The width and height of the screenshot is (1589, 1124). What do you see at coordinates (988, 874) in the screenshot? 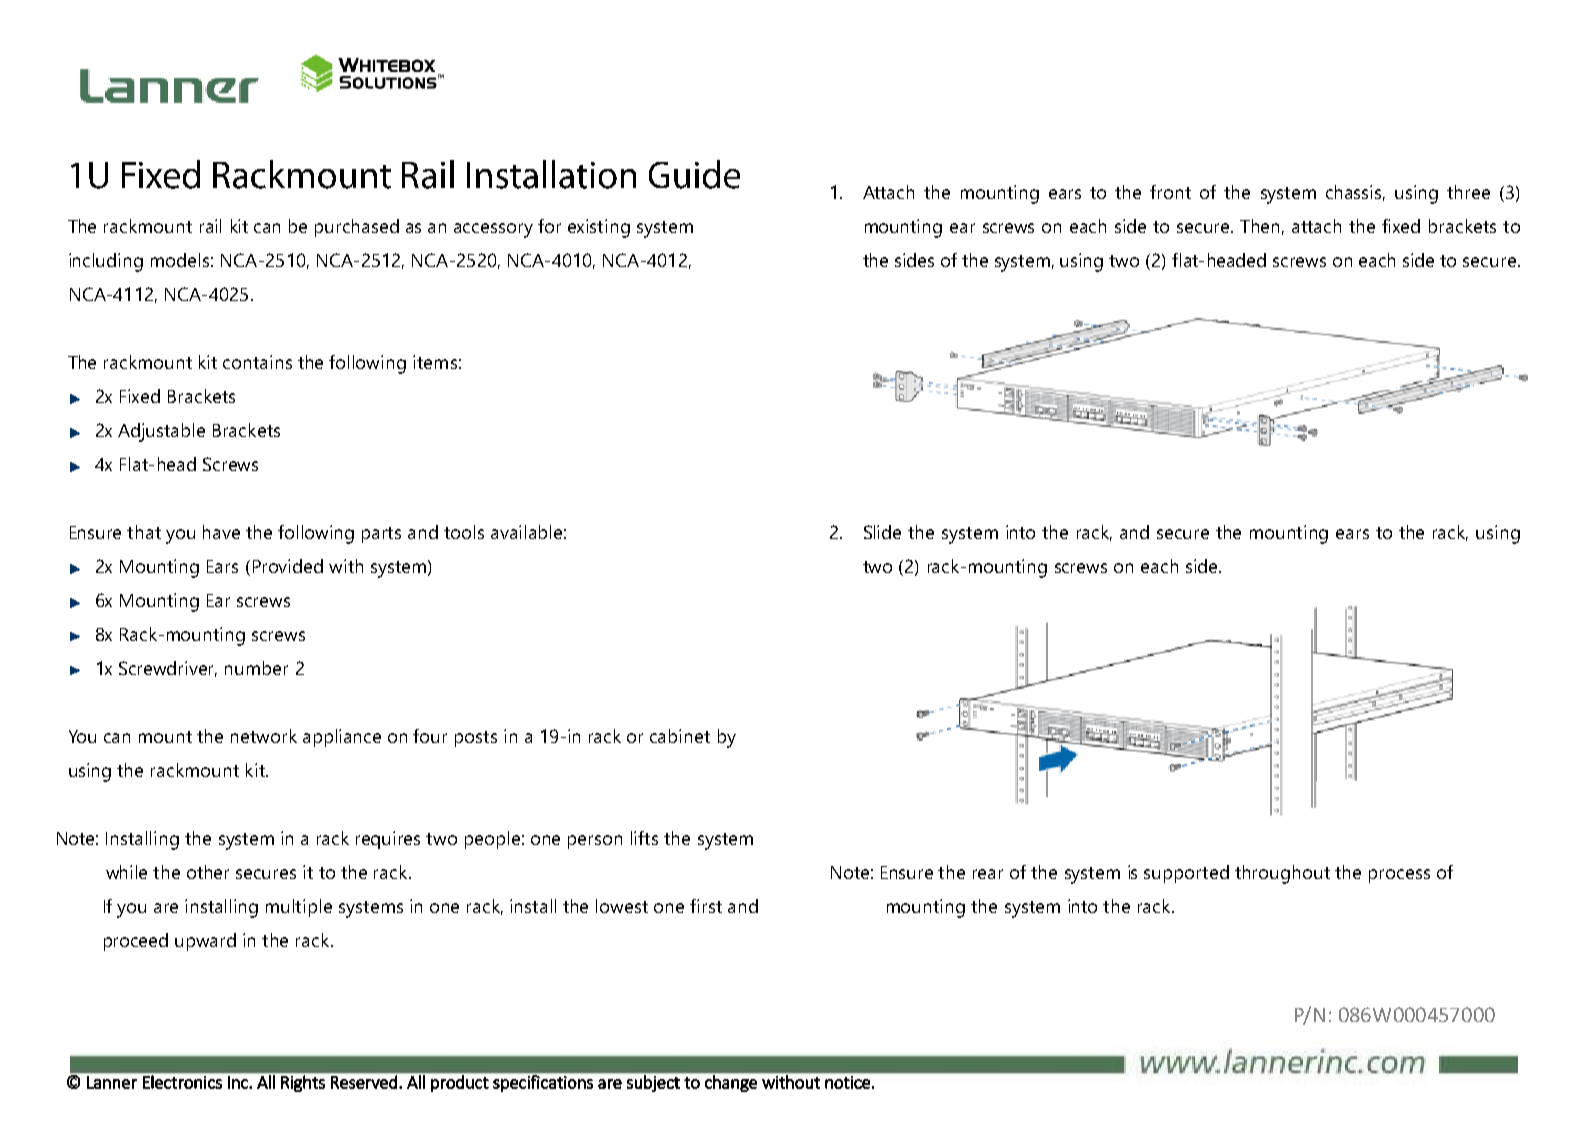
I see `rear` at bounding box center [988, 874].
